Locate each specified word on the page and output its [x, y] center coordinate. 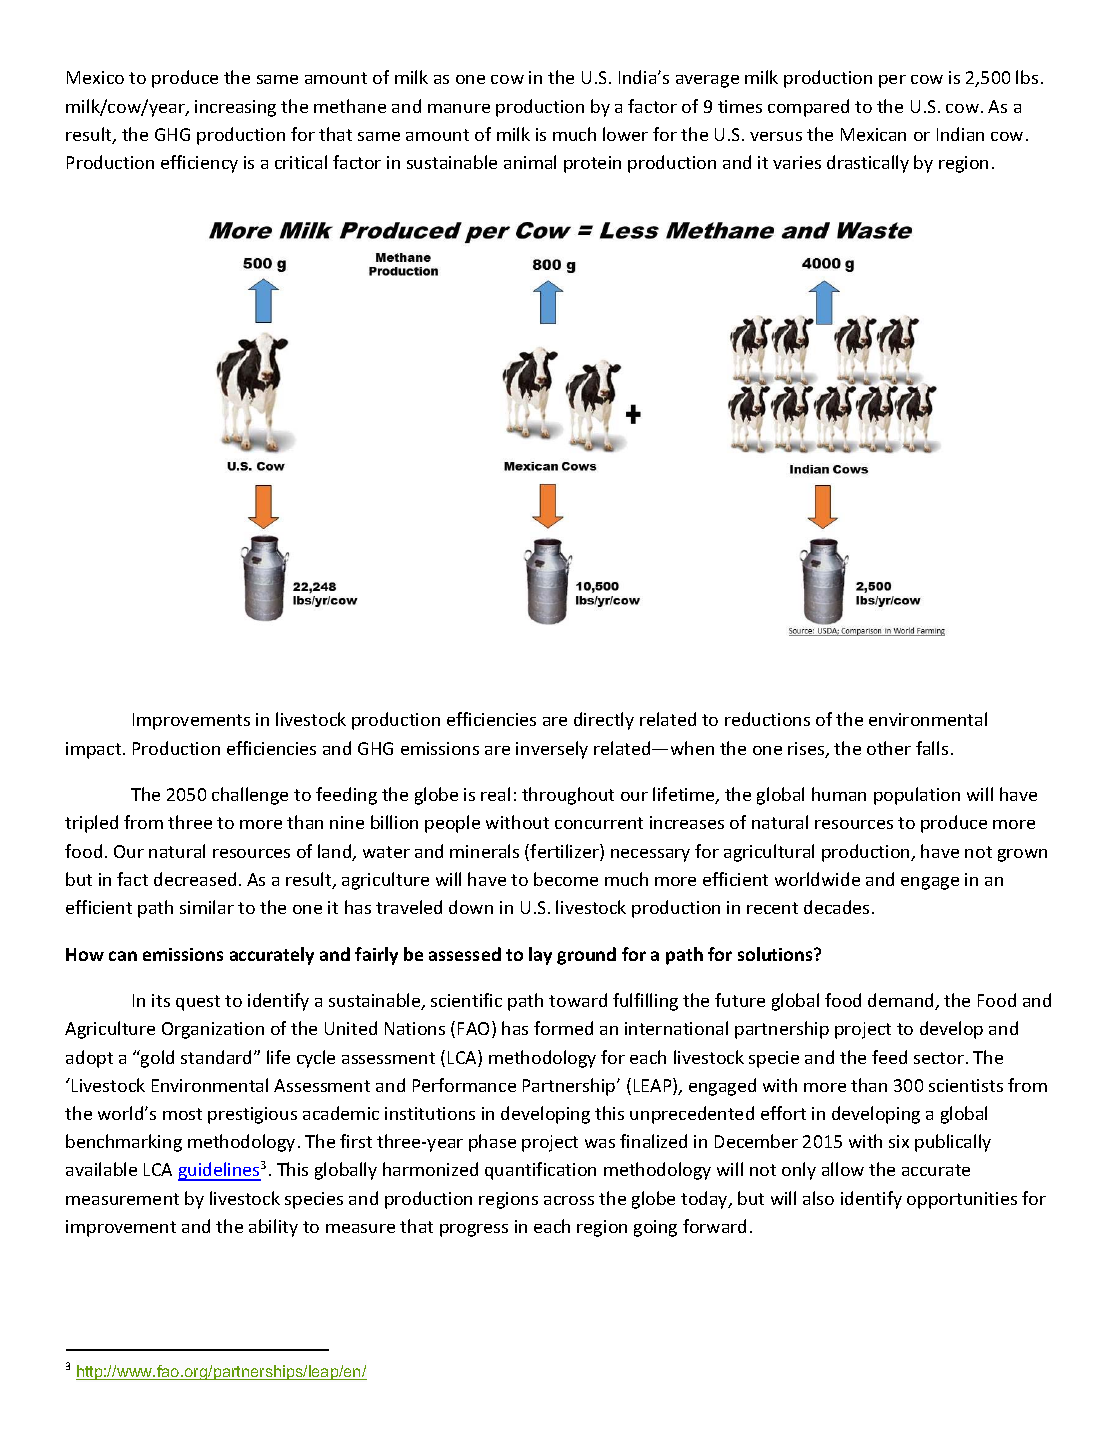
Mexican [873, 134]
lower [625, 134]
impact [95, 750]
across [569, 1200]
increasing [235, 108]
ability [273, 1228]
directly [604, 721]
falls [932, 748]
